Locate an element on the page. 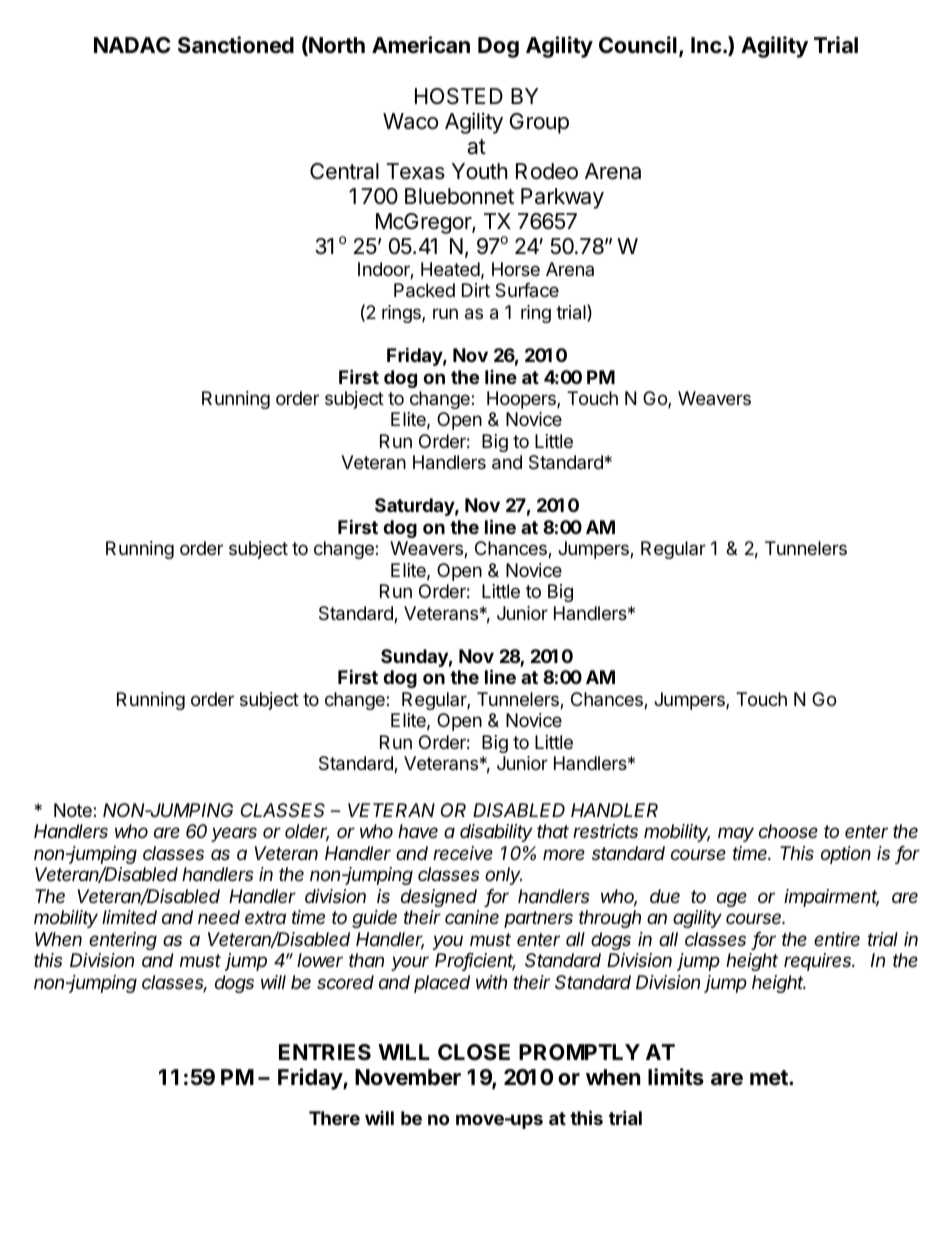 The height and width of the page is (1233, 952). met is located at coordinates (770, 1077).
